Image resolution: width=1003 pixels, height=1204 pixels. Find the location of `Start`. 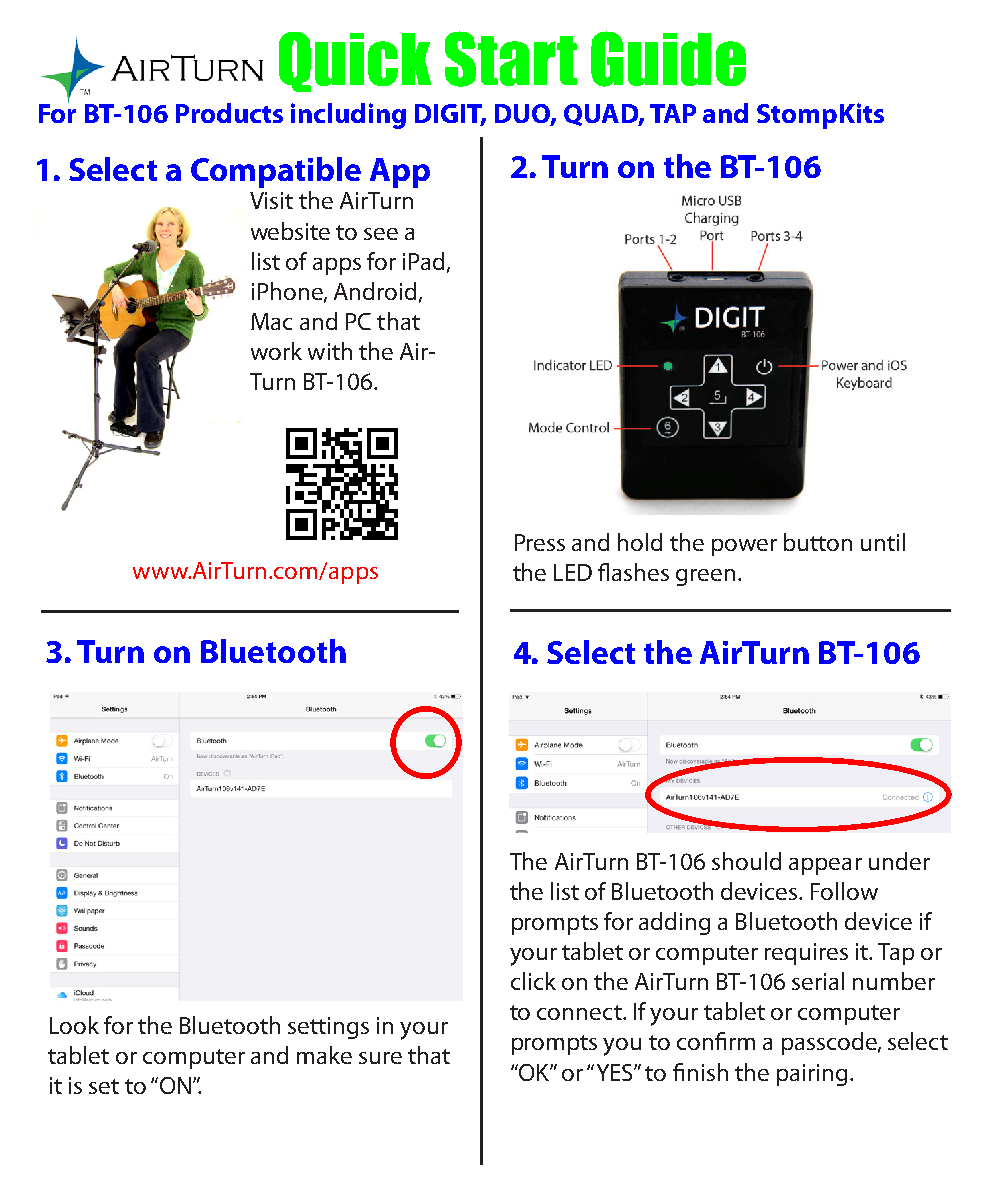

Start is located at coordinates (511, 59).
